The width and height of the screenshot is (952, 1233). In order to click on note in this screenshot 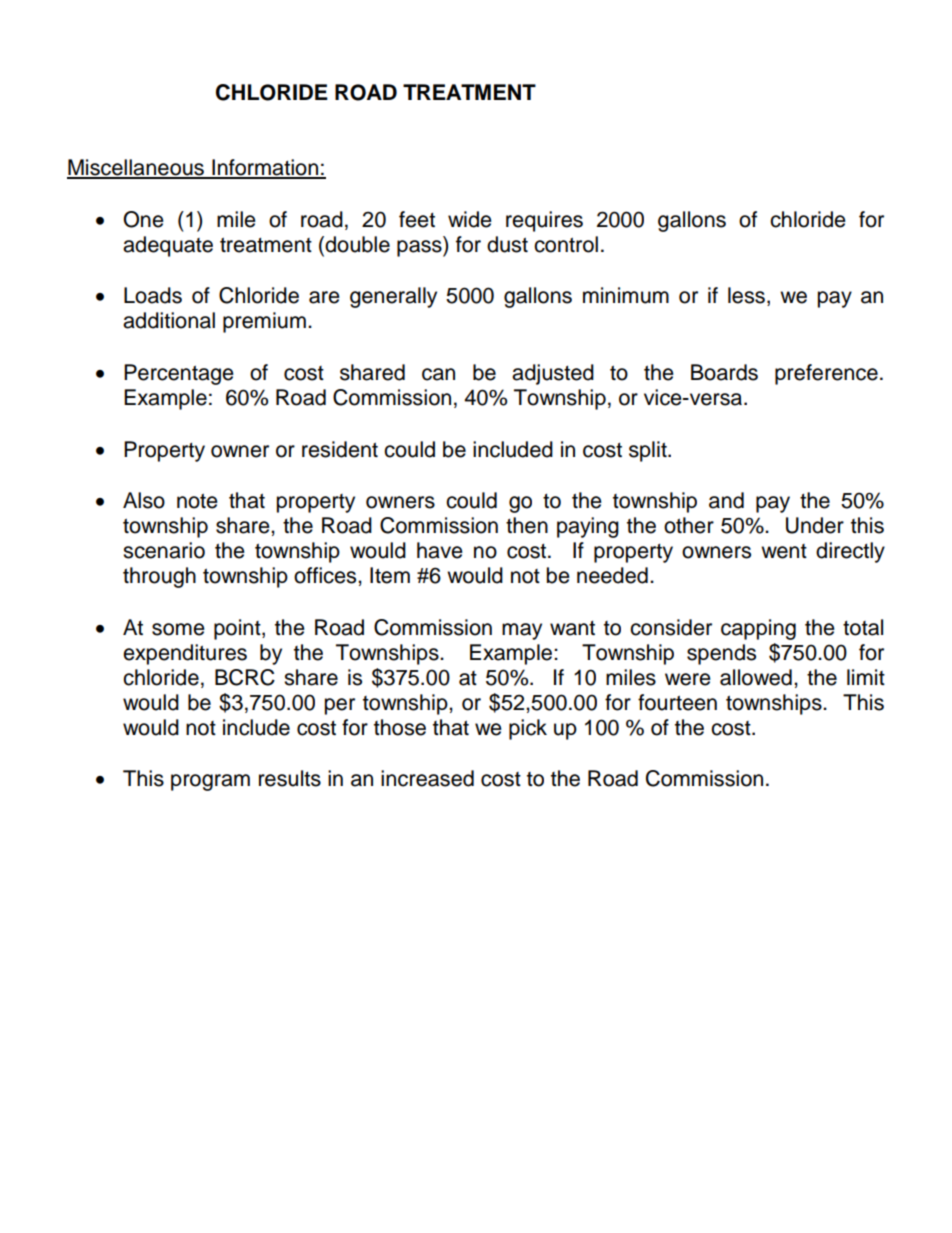, I will do `click(197, 501)`.
